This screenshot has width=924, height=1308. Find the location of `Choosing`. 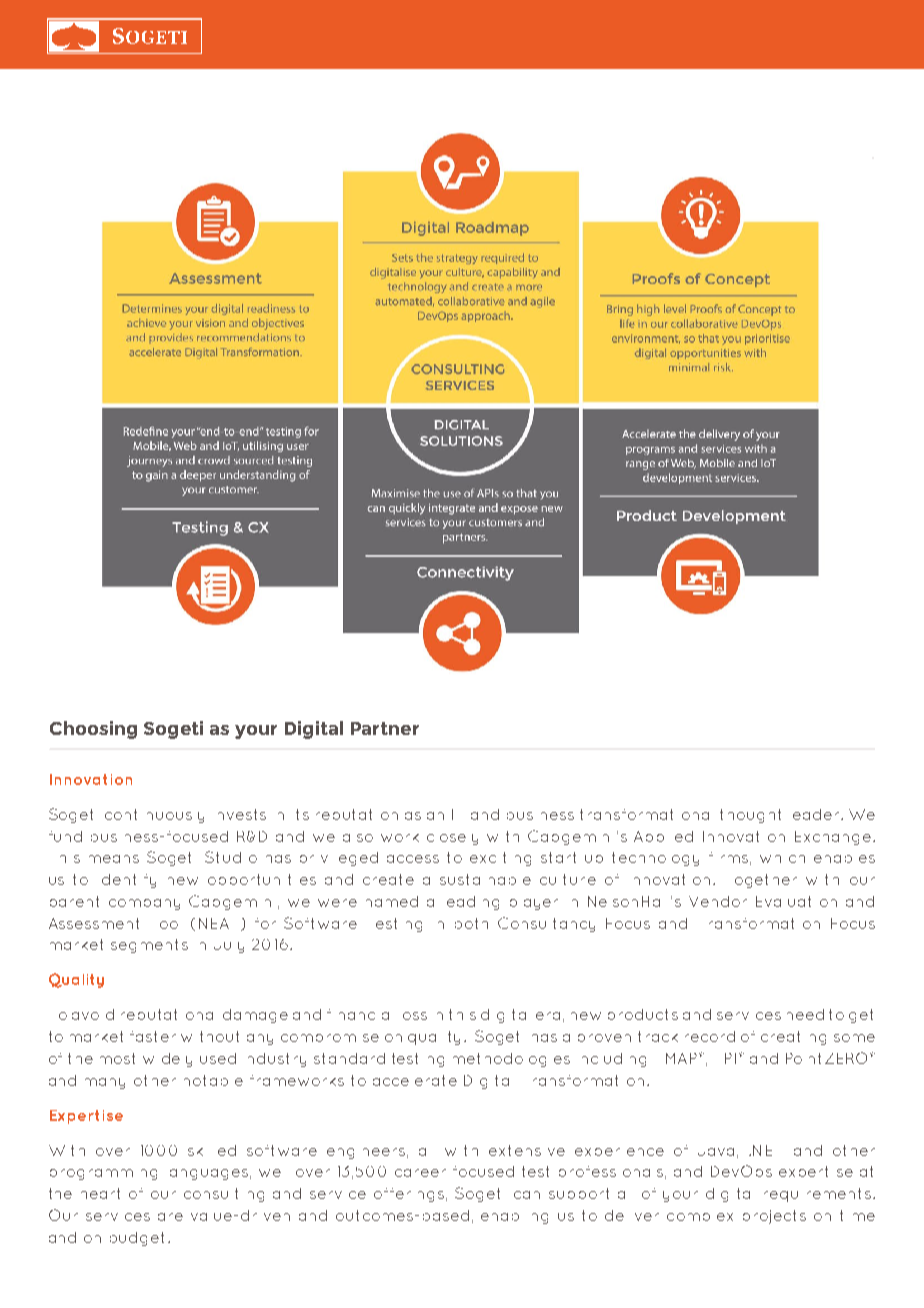

Choosing is located at coordinates (93, 730).
